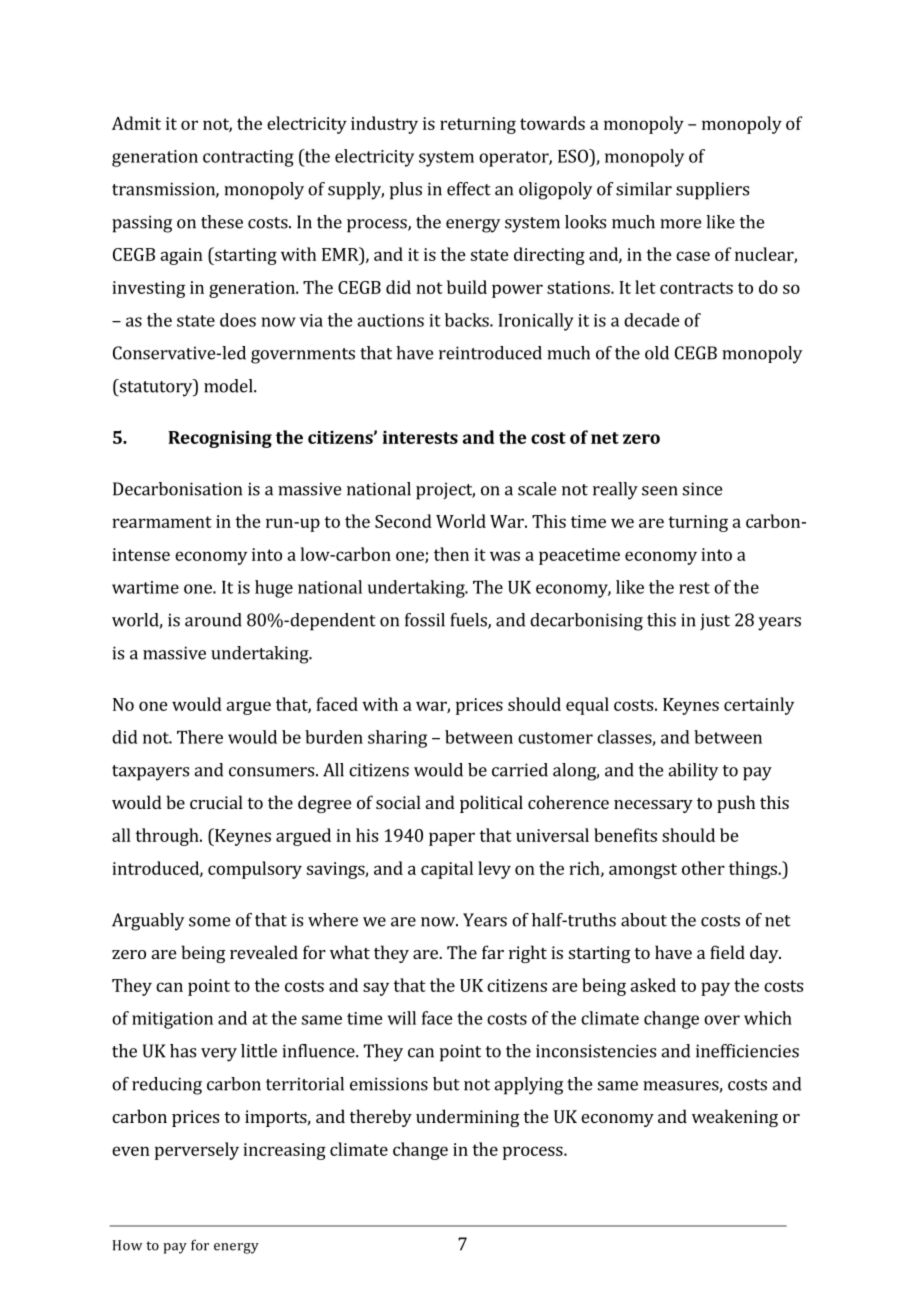 The height and width of the page is (1309, 924). Describe the element at coordinates (197, 1151) in the page. I see `perversely` at that location.
